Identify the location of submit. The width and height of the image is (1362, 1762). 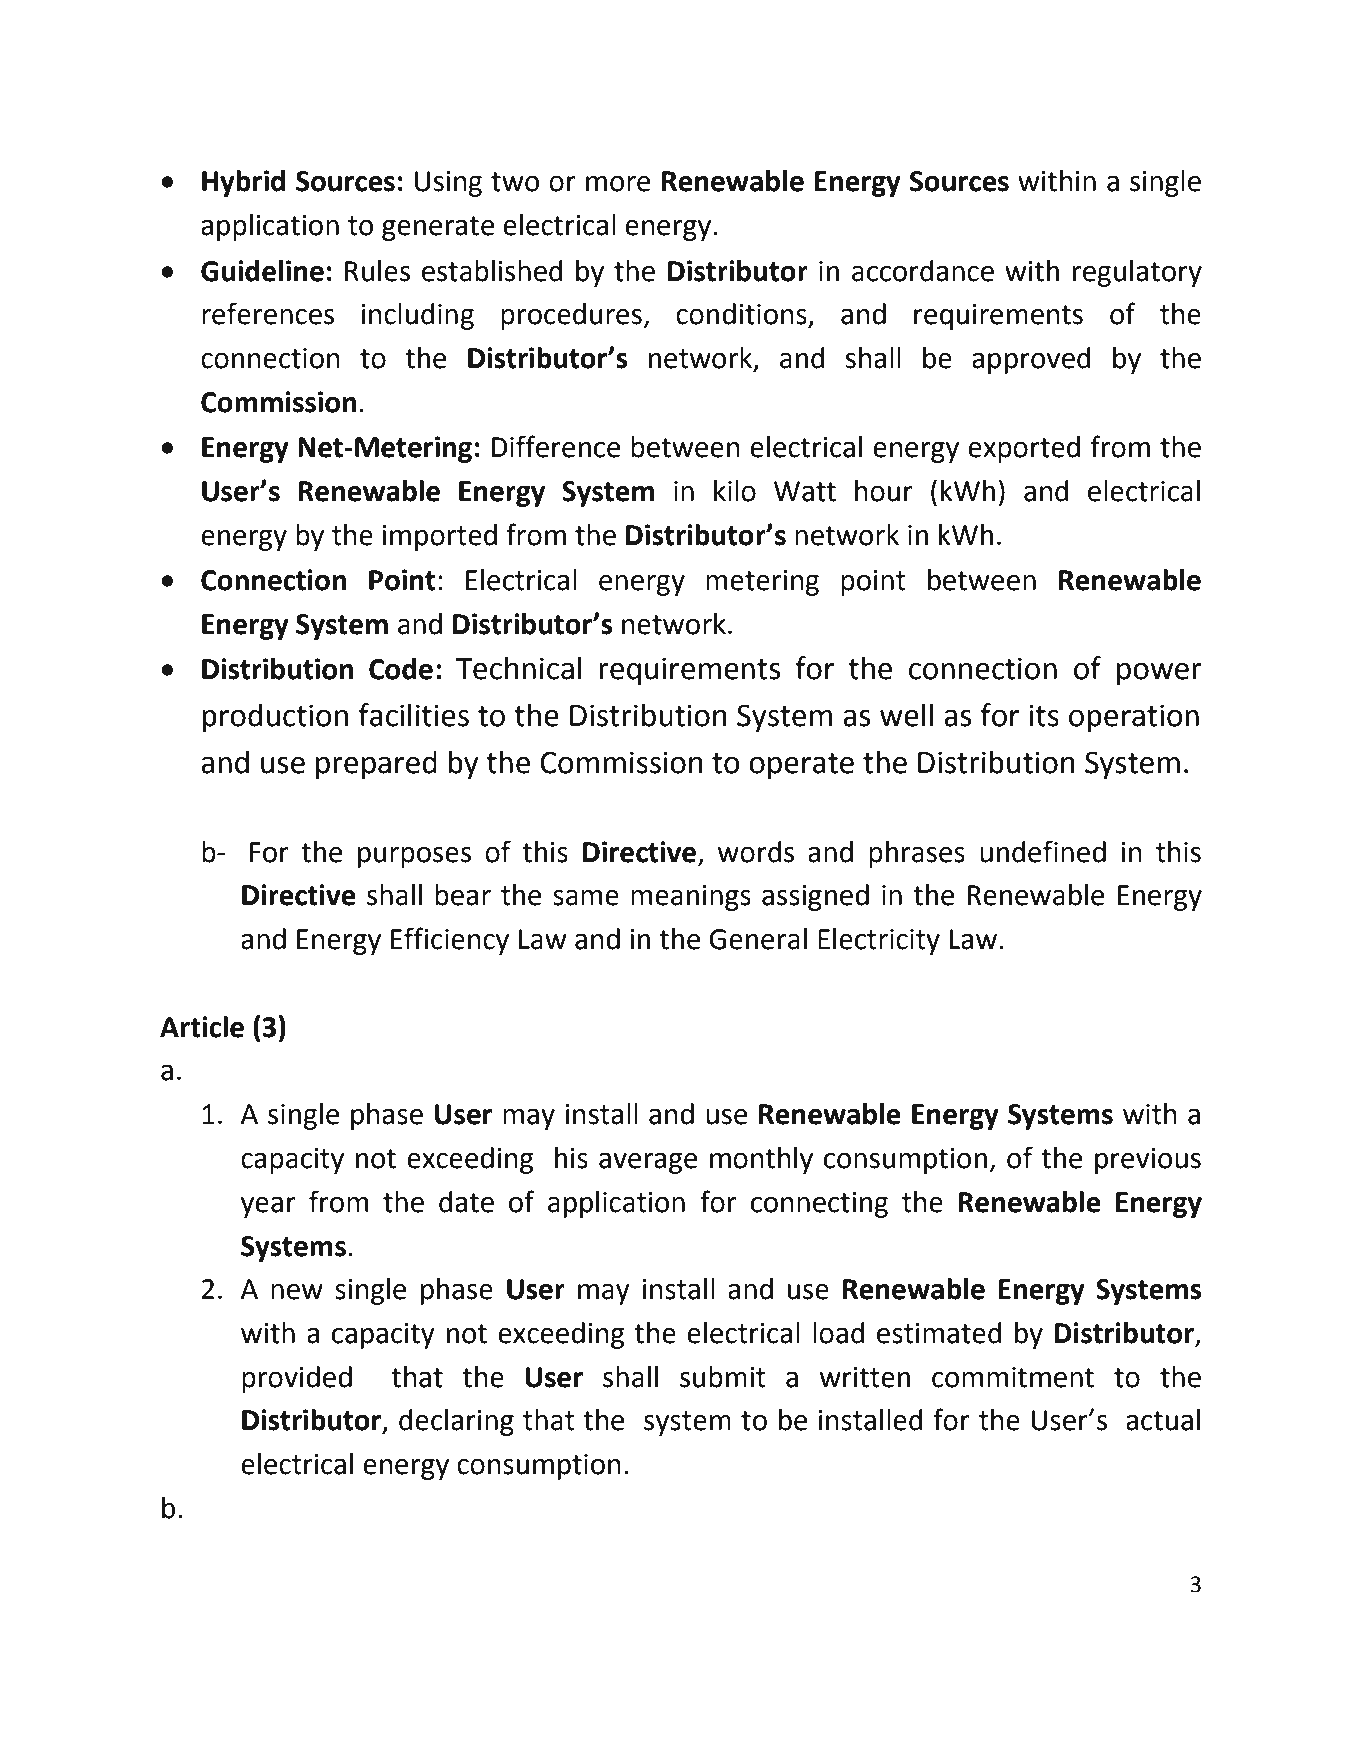
(723, 1377).
